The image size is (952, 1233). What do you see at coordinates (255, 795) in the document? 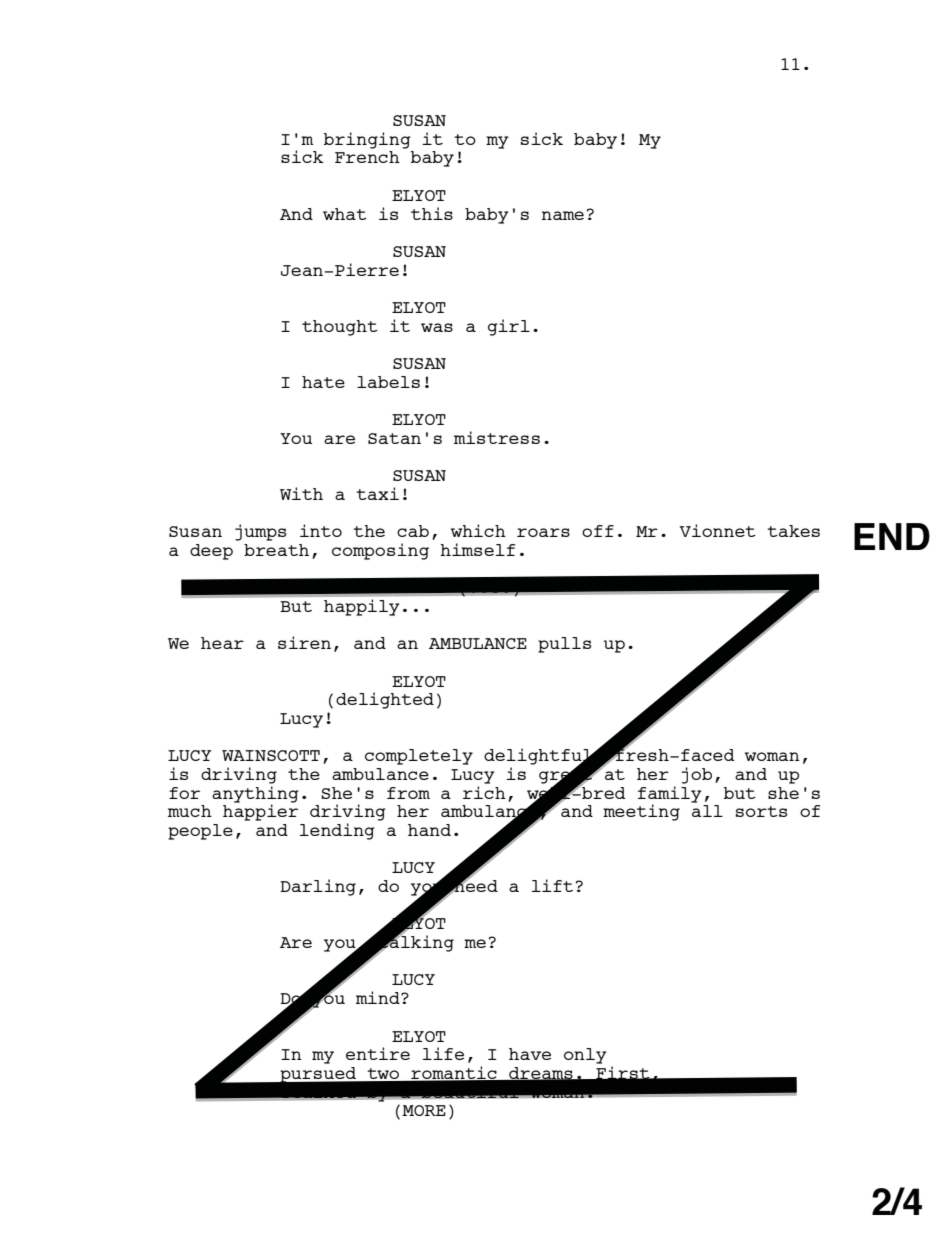
I see `anything` at bounding box center [255, 795].
